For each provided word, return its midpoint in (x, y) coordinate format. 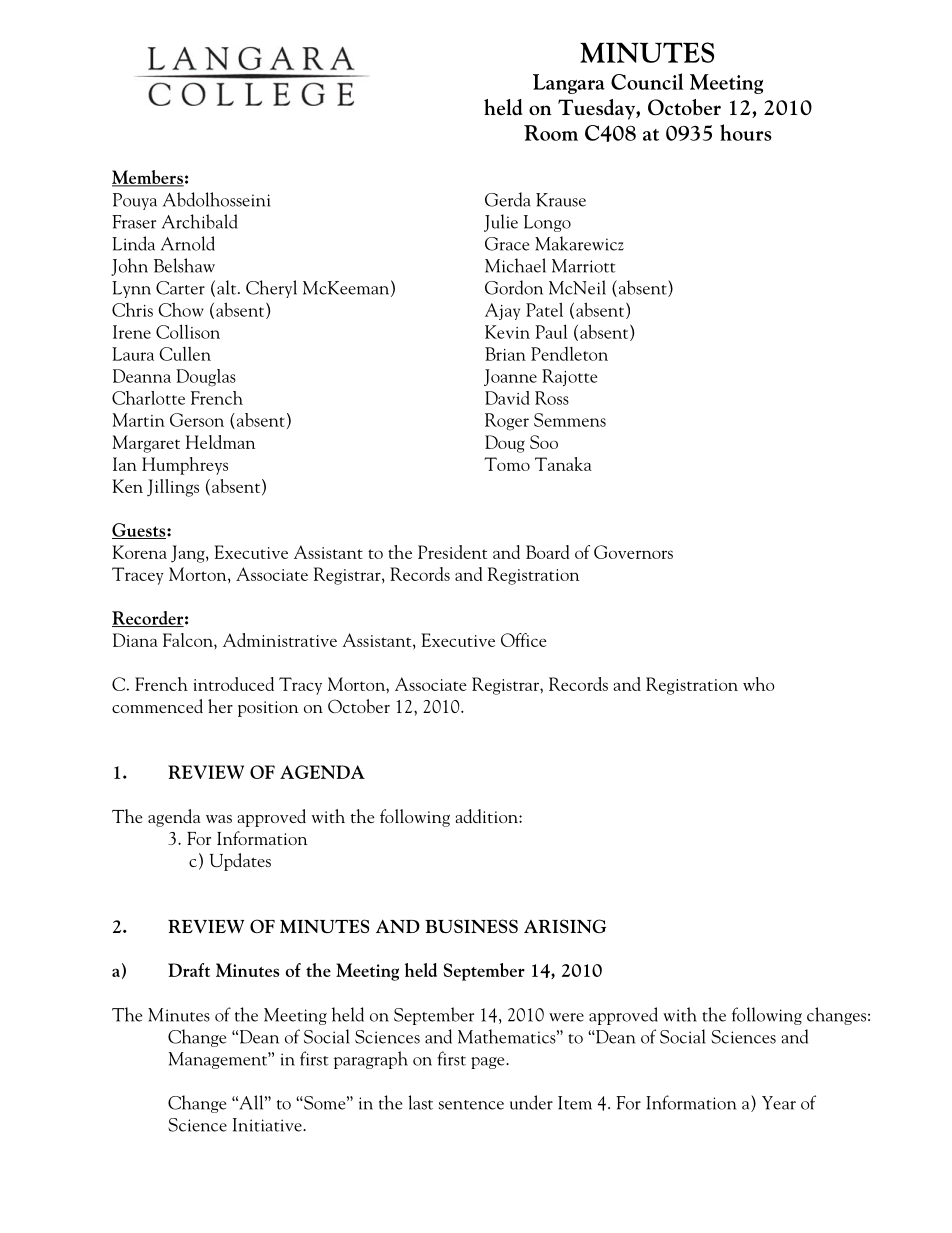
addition (487, 816)
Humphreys (185, 466)
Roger (507, 422)
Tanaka (563, 464)
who (759, 684)
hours (746, 132)
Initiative (268, 1125)
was (219, 819)
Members (148, 178)
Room (551, 133)
